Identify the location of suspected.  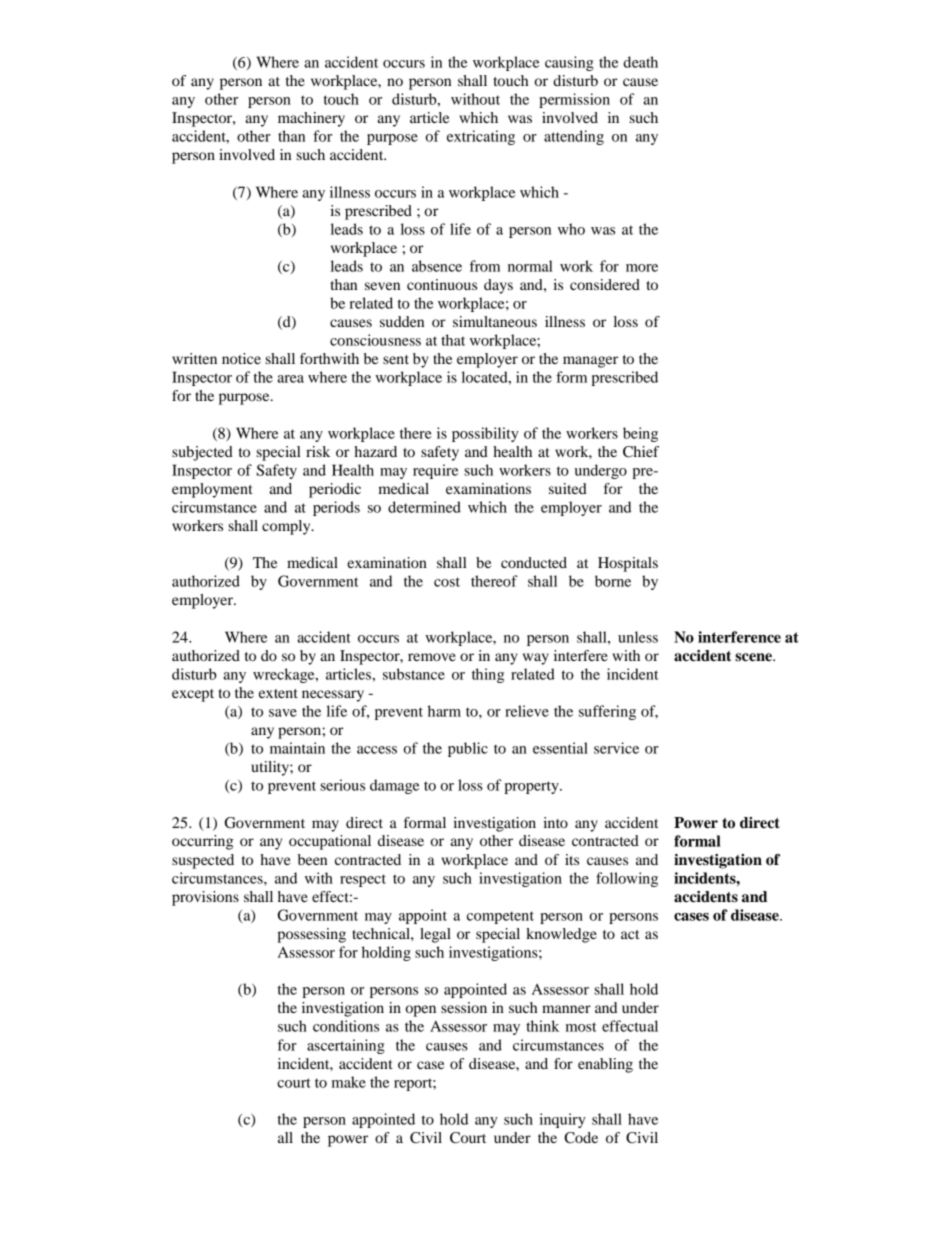
(203, 861).
